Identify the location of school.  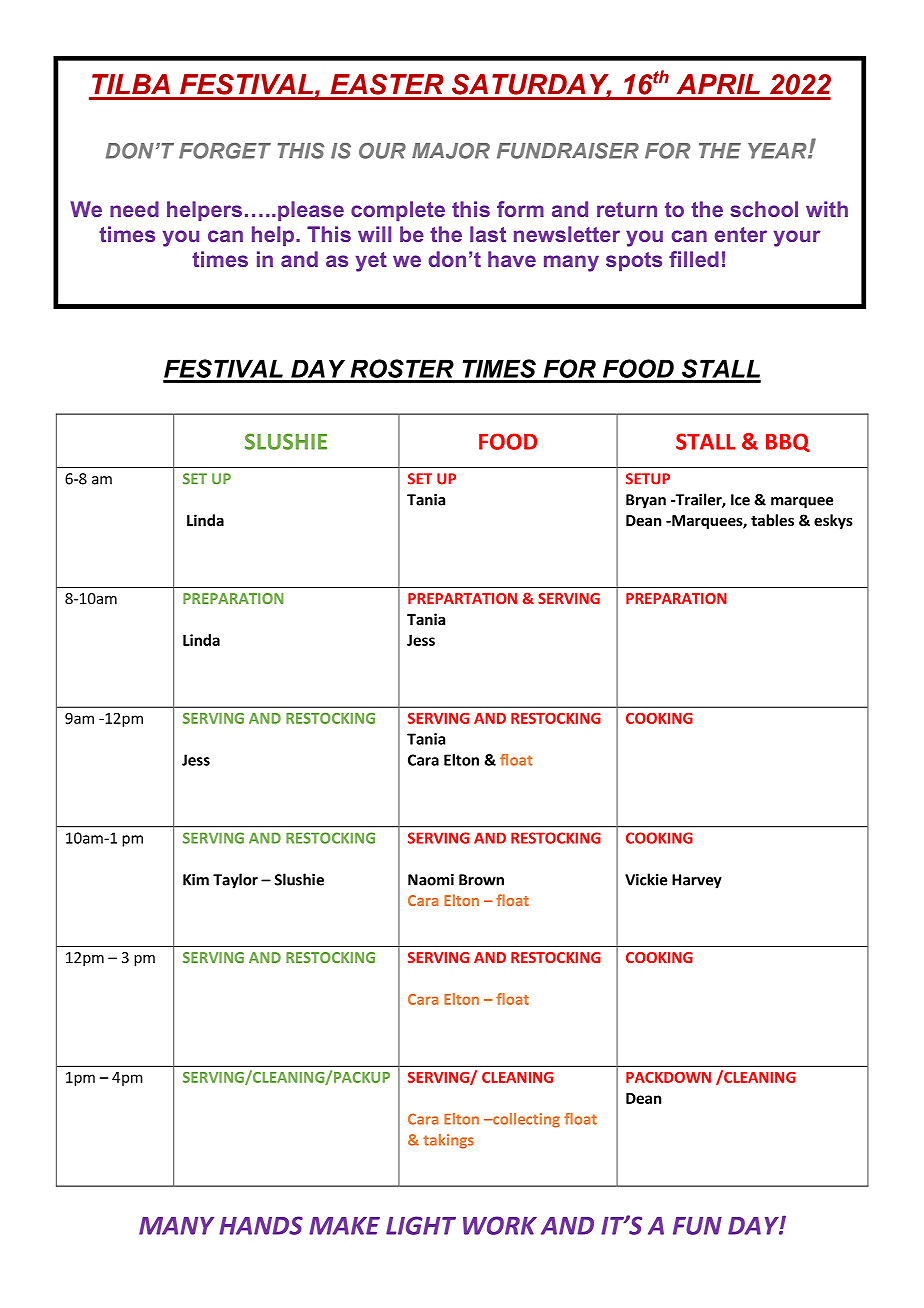
(764, 209).
